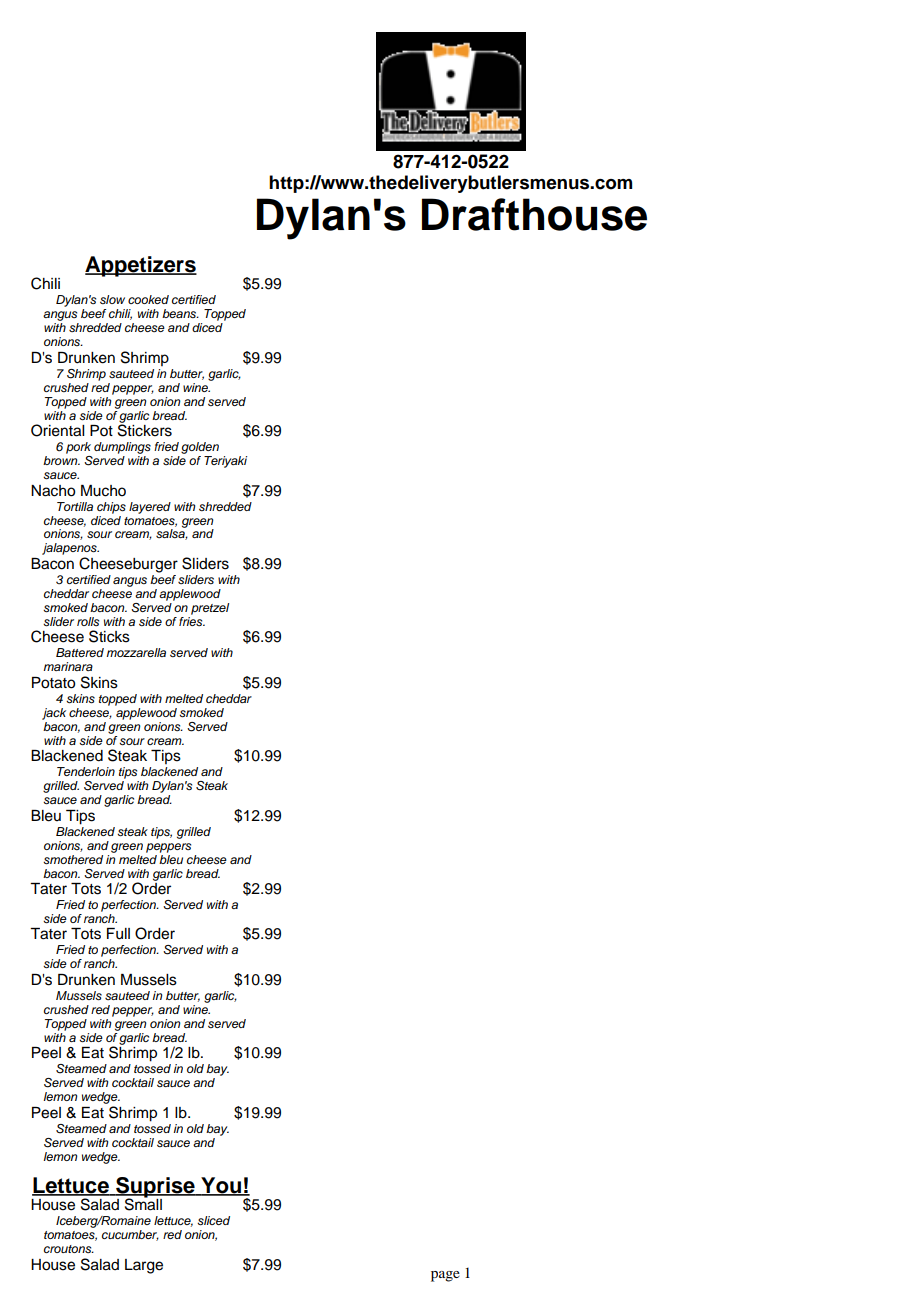  I want to click on mozzarella, so click(136, 652).
